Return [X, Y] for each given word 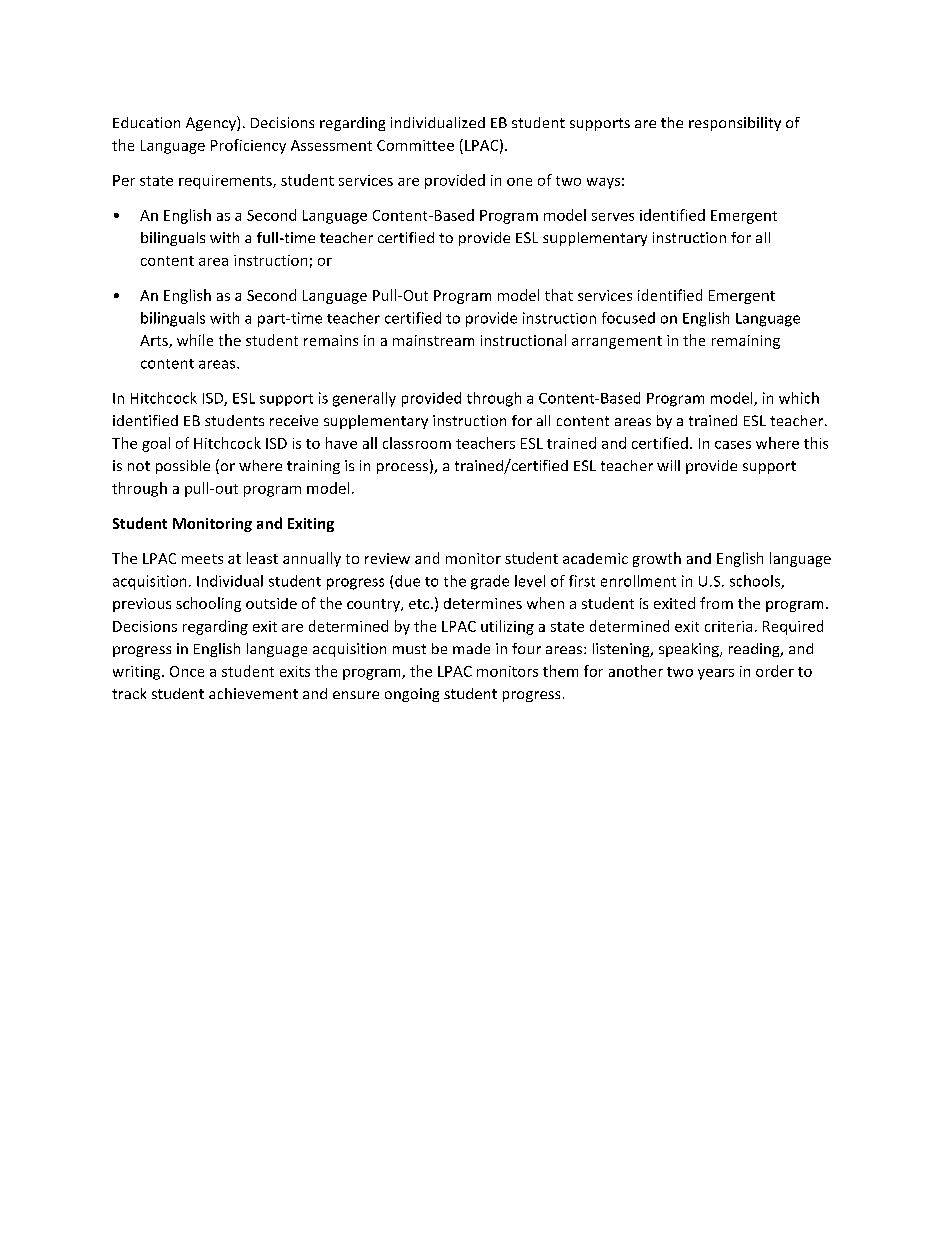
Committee [415, 145]
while [195, 340]
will [668, 465]
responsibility [735, 124]
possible [183, 467]
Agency [212, 123]
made [471, 648]
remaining [746, 342]
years [716, 674]
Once [187, 671]
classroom [417, 443]
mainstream [433, 340]
